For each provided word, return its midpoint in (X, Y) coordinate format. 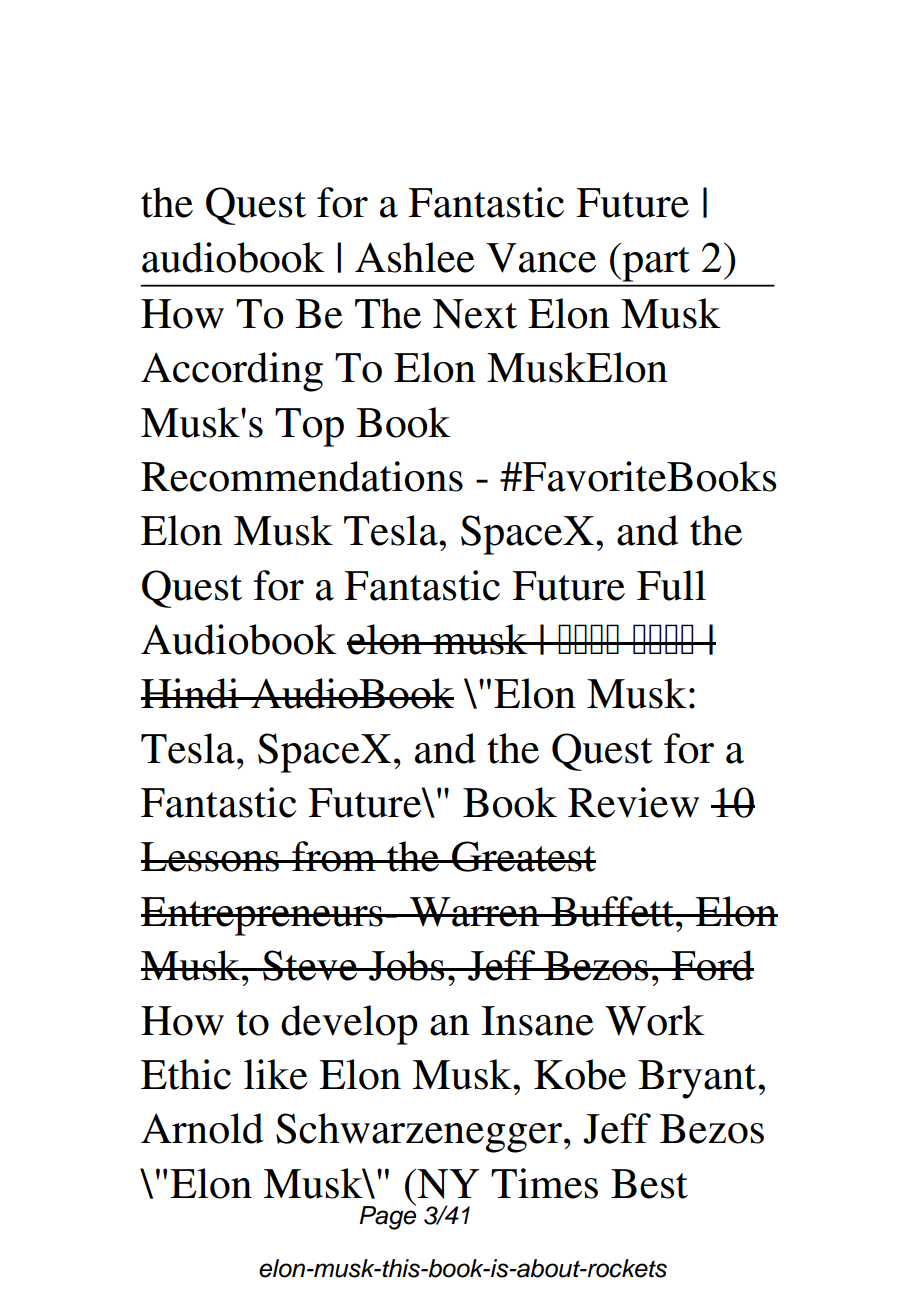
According (232, 372)
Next (475, 314)
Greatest (523, 856)
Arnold (202, 1128)
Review (633, 802)
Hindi (191, 693)
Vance (541, 258)
